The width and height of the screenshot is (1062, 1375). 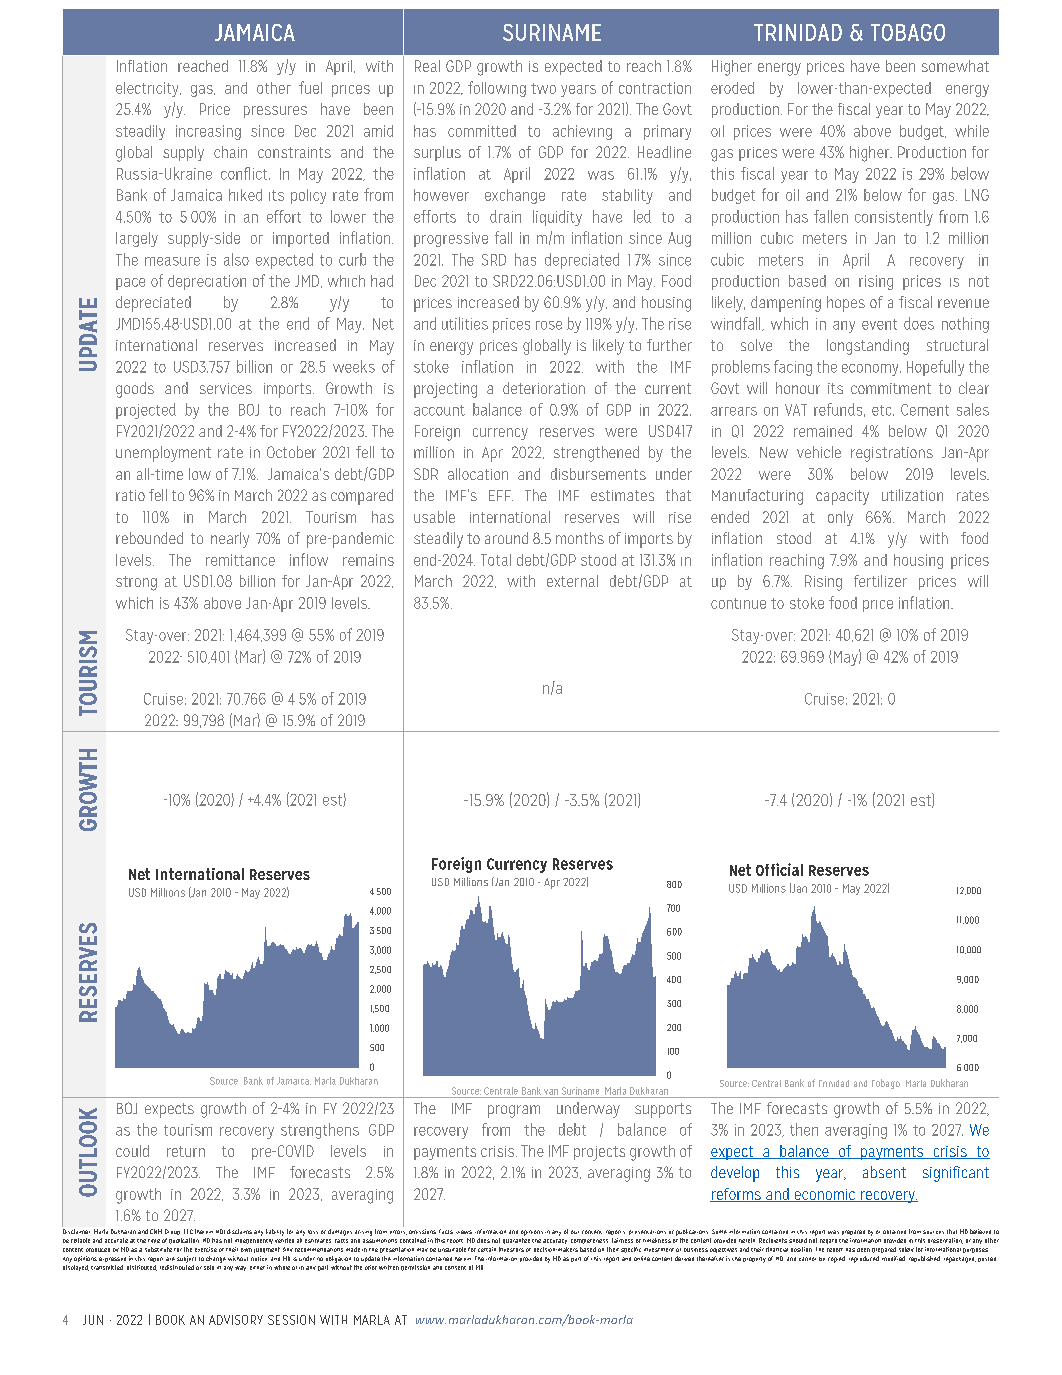 I want to click on Official, so click(x=779, y=869).
